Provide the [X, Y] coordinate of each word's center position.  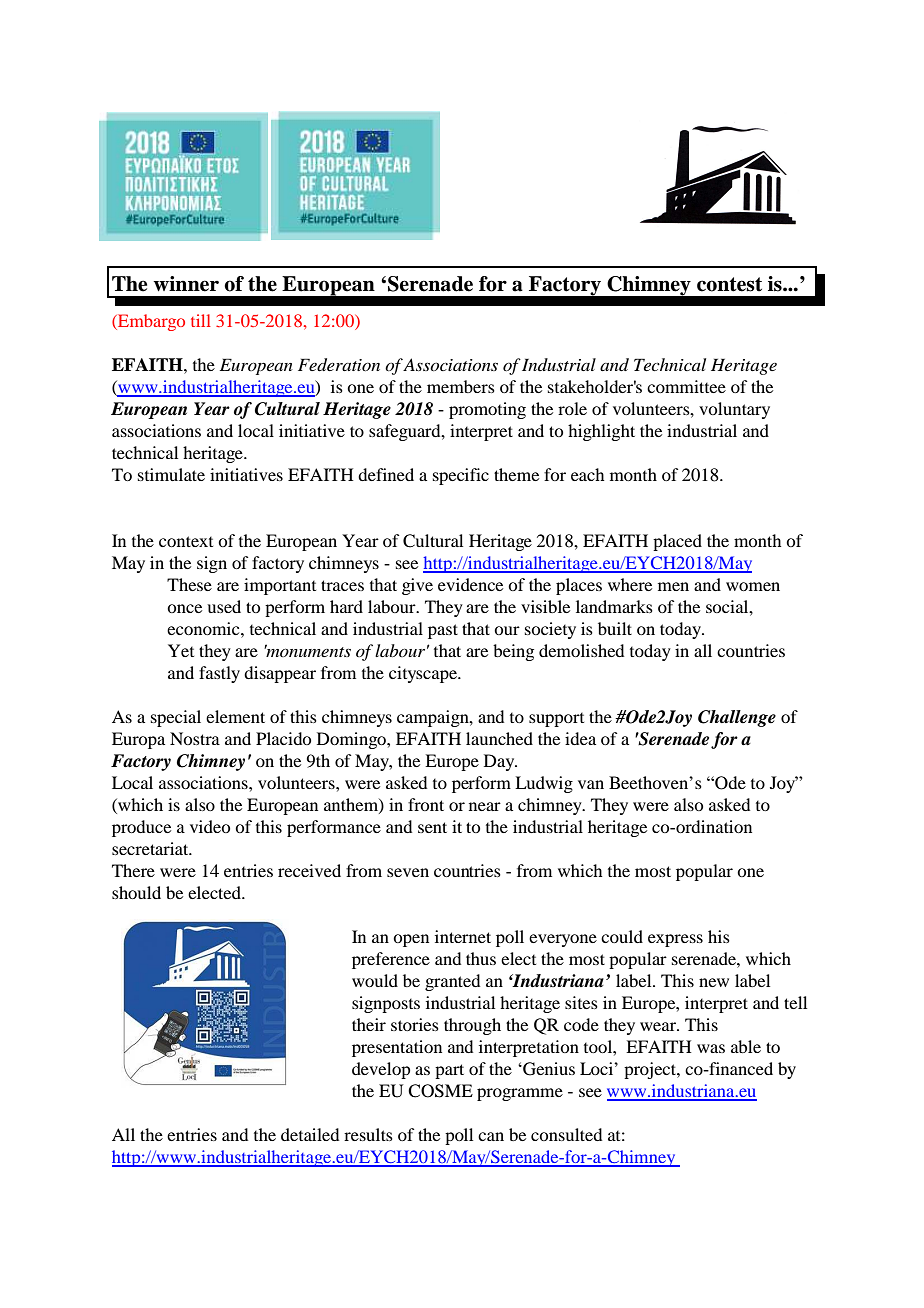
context [186, 541]
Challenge [737, 718]
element [235, 716]
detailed [310, 1134]
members [461, 386]
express [675, 940]
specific [461, 476]
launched [499, 738]
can [491, 1136]
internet [463, 936]
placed [677, 542]
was [711, 1048]
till [201, 320]
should [136, 892]
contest [729, 284]
